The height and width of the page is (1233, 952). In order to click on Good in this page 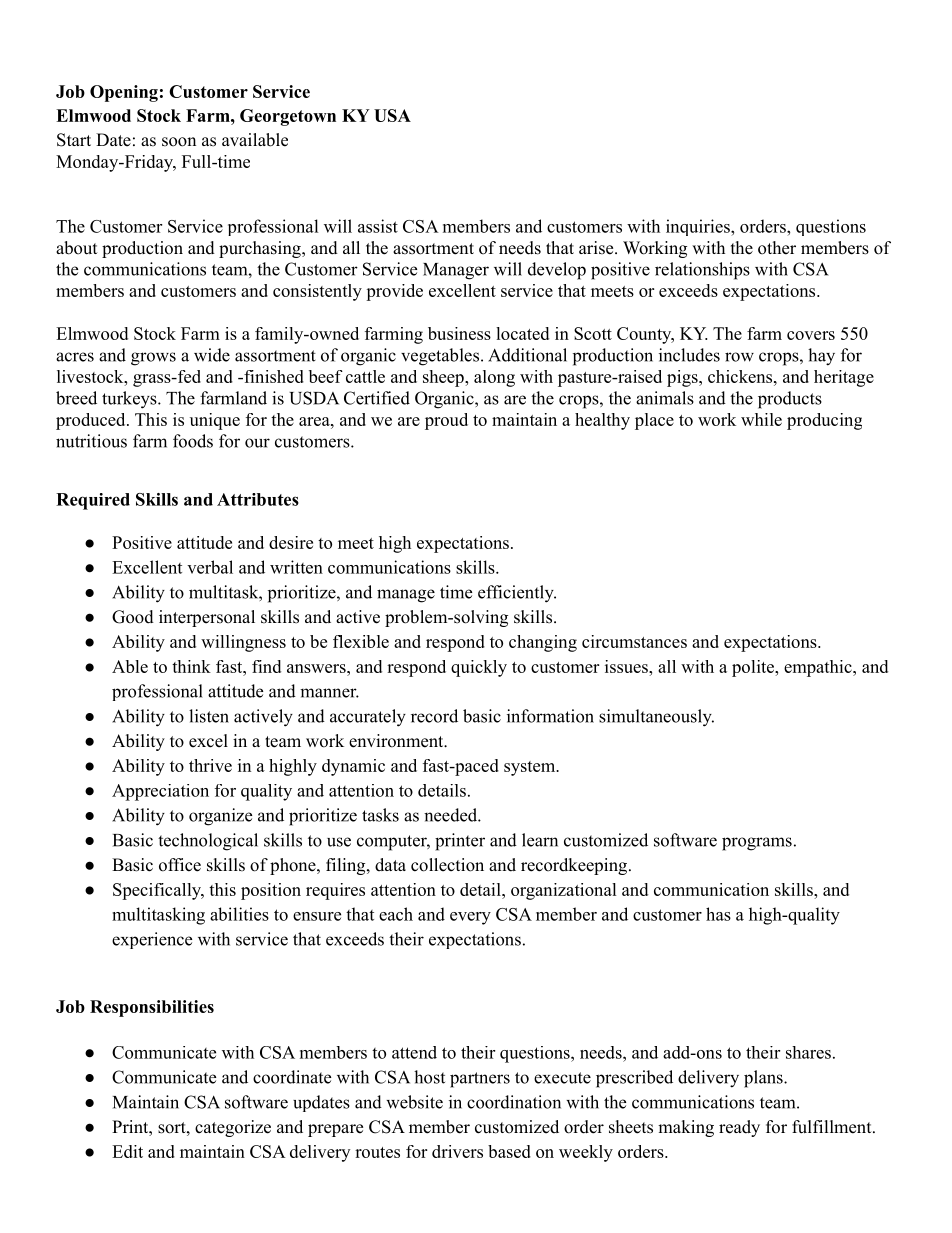, I will do `click(133, 617)`.
